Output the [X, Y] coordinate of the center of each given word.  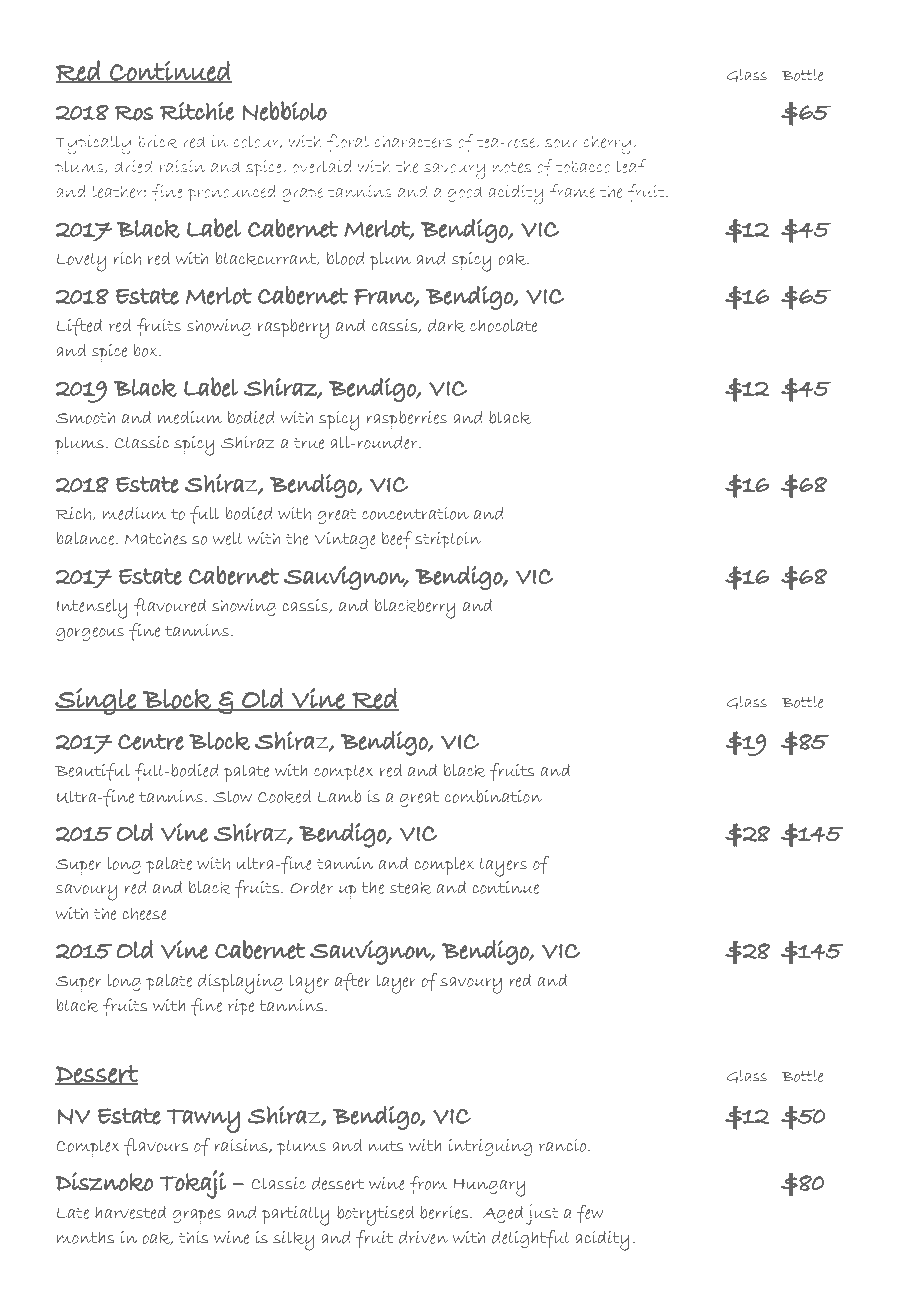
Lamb [339, 796]
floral [348, 143]
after [353, 982]
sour [561, 143]
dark [446, 325]
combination [493, 796]
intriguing [490, 1147]
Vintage [345, 540]
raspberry [293, 329]
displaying [240, 984]
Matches [155, 538]
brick [157, 141]
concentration [415, 513]
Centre [151, 742]
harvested [130, 1212]
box [147, 350]
